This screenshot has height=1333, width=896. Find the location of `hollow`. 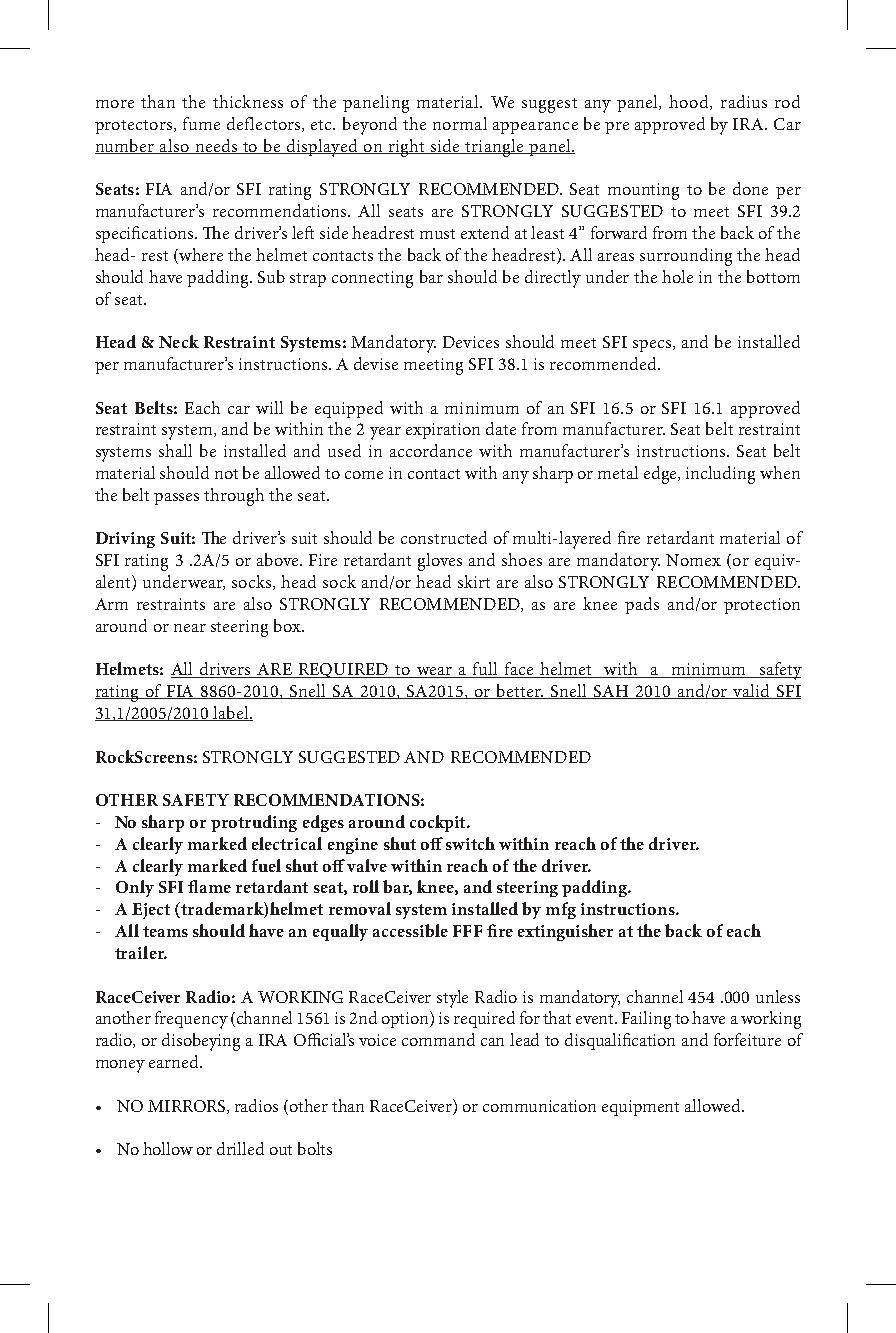

hollow is located at coordinates (168, 1148).
